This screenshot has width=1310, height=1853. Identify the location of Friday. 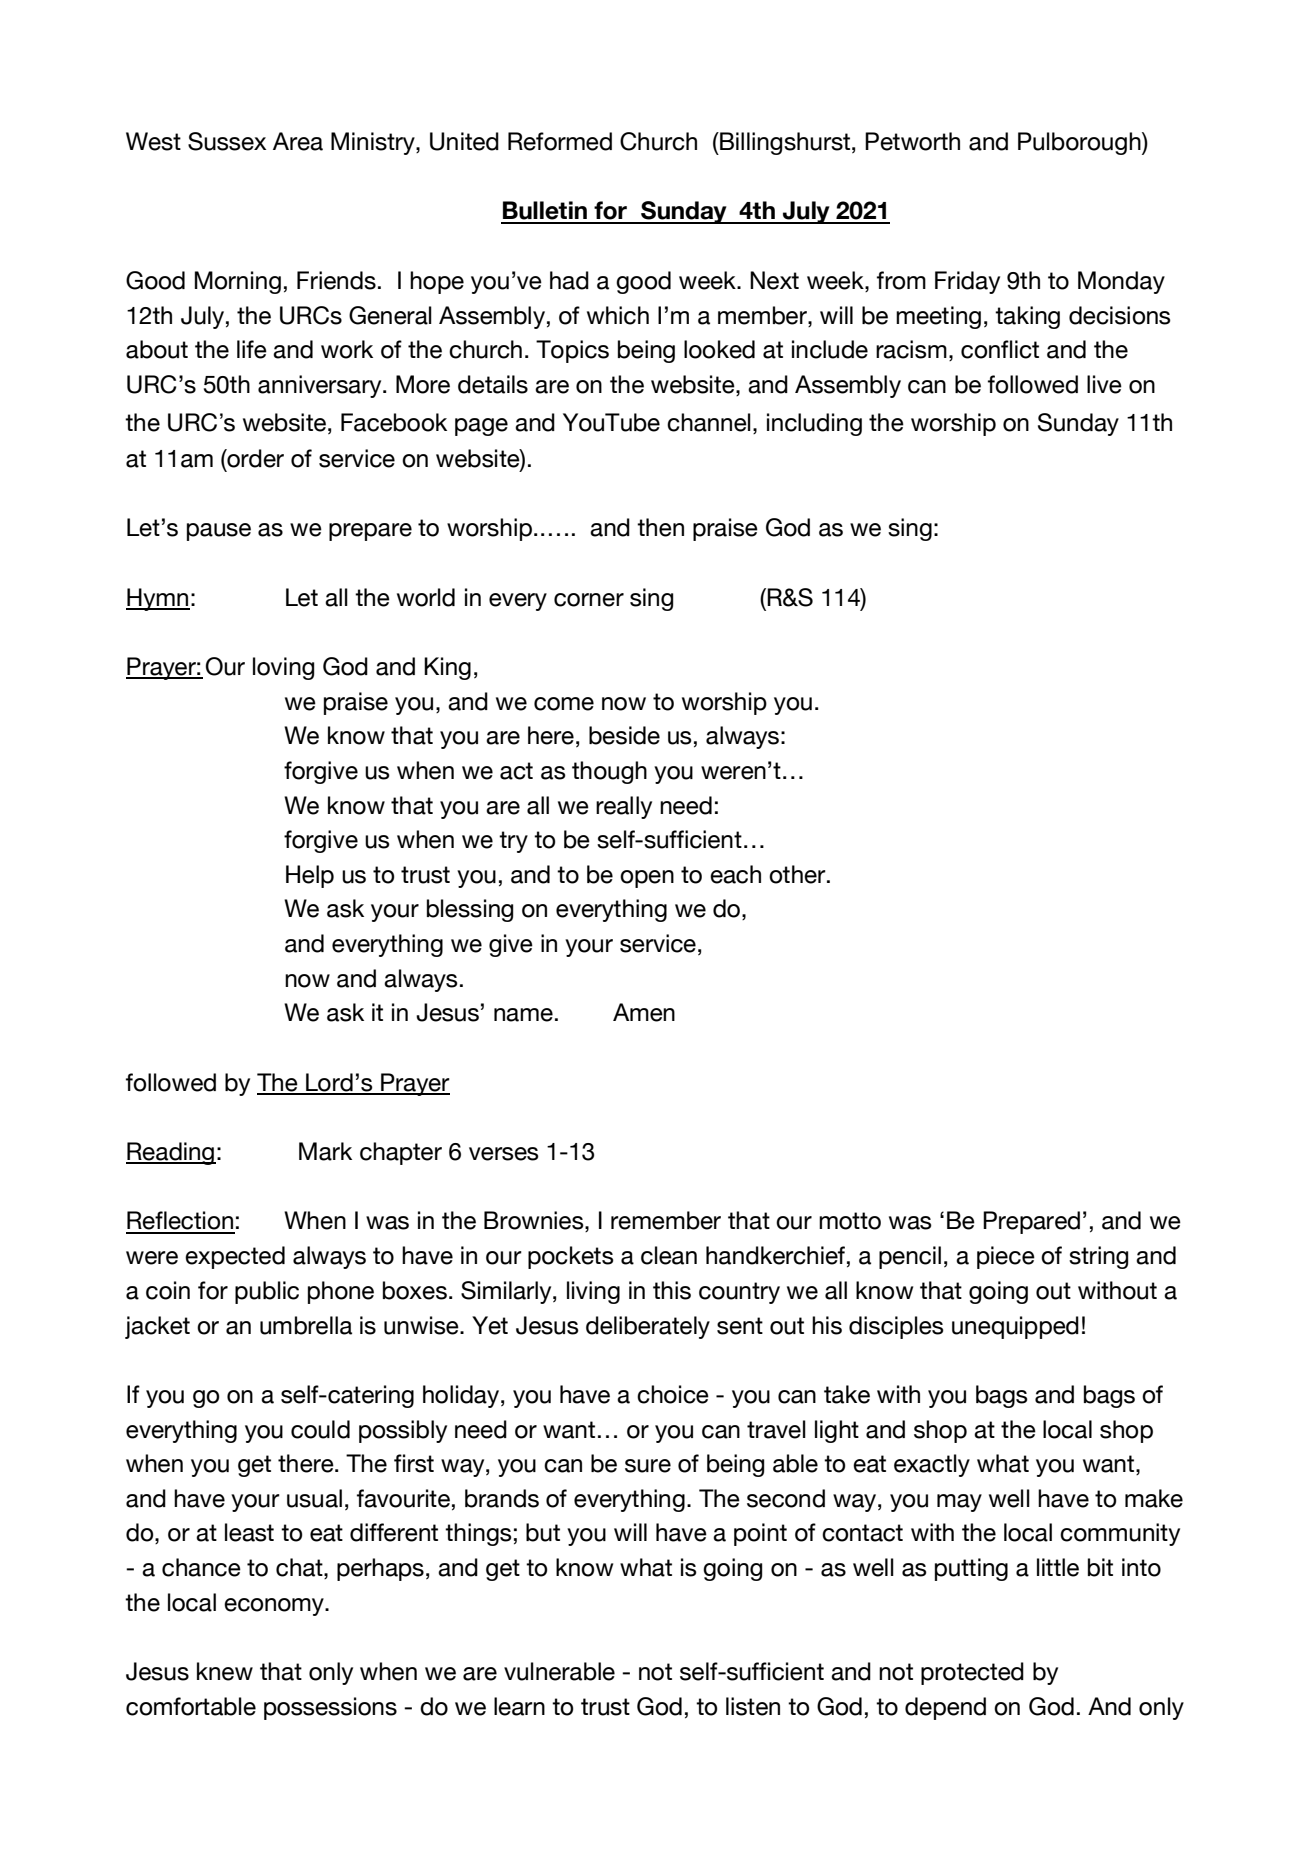
(967, 282).
